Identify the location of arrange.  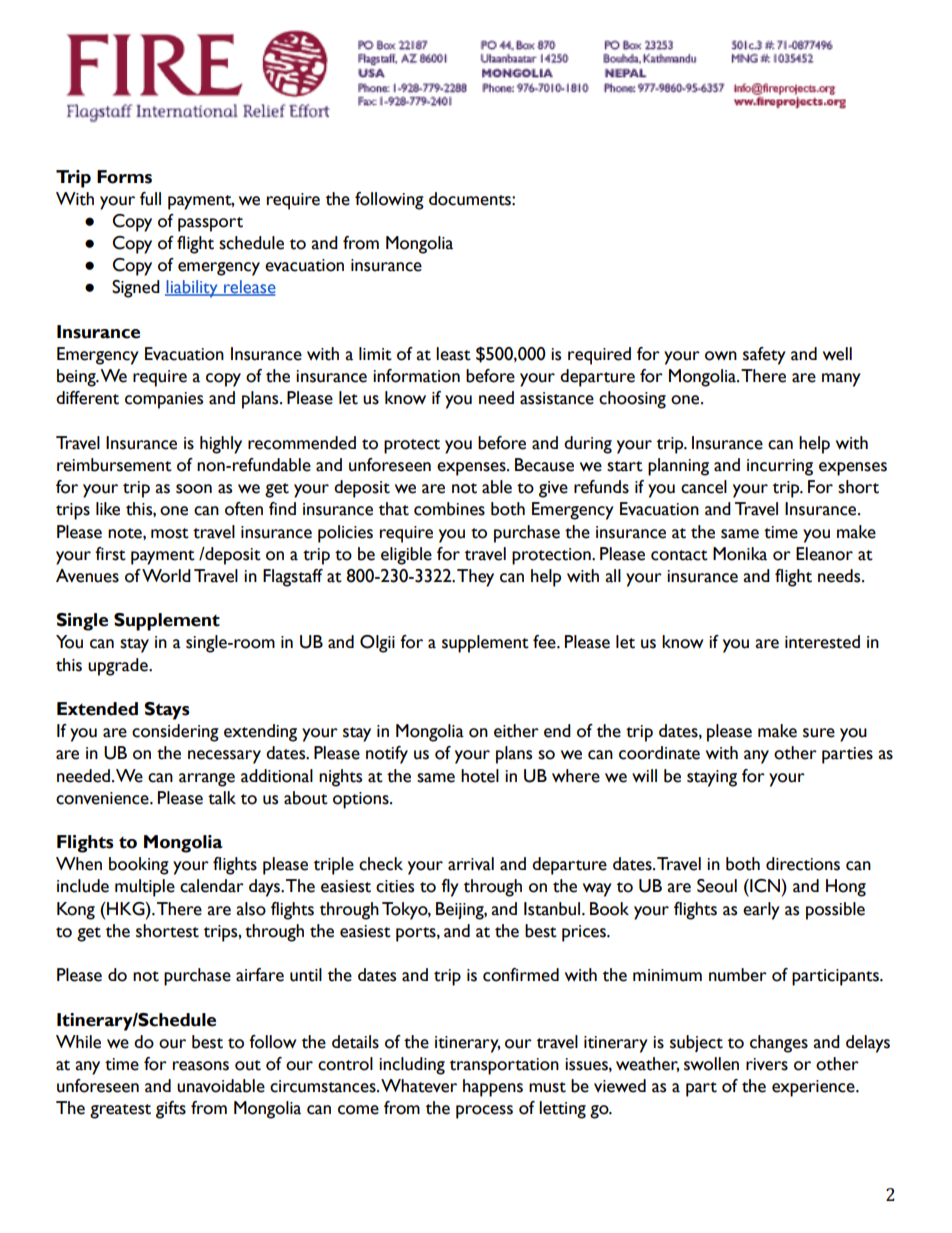
(207, 780).
